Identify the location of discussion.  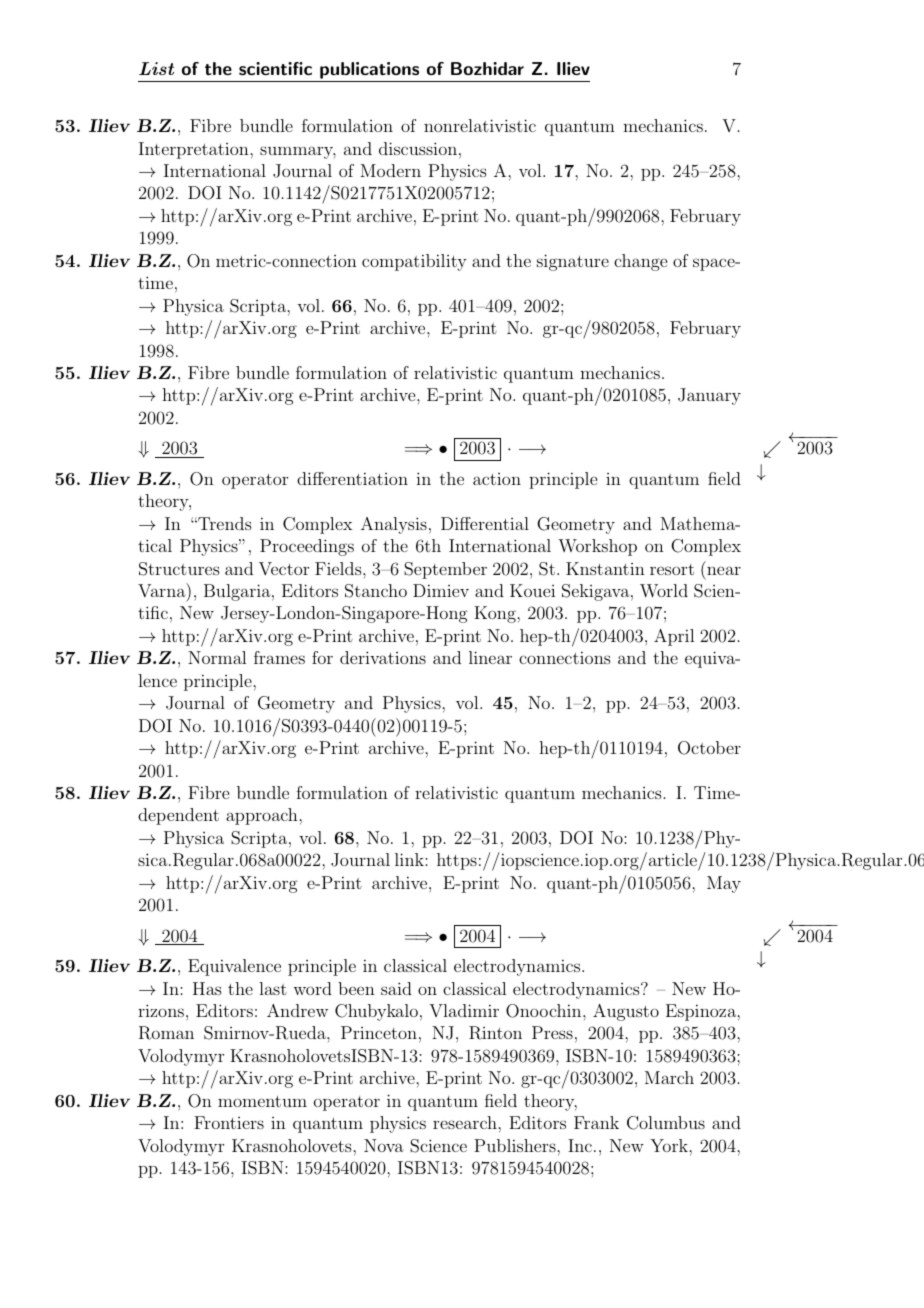
(418, 148).
